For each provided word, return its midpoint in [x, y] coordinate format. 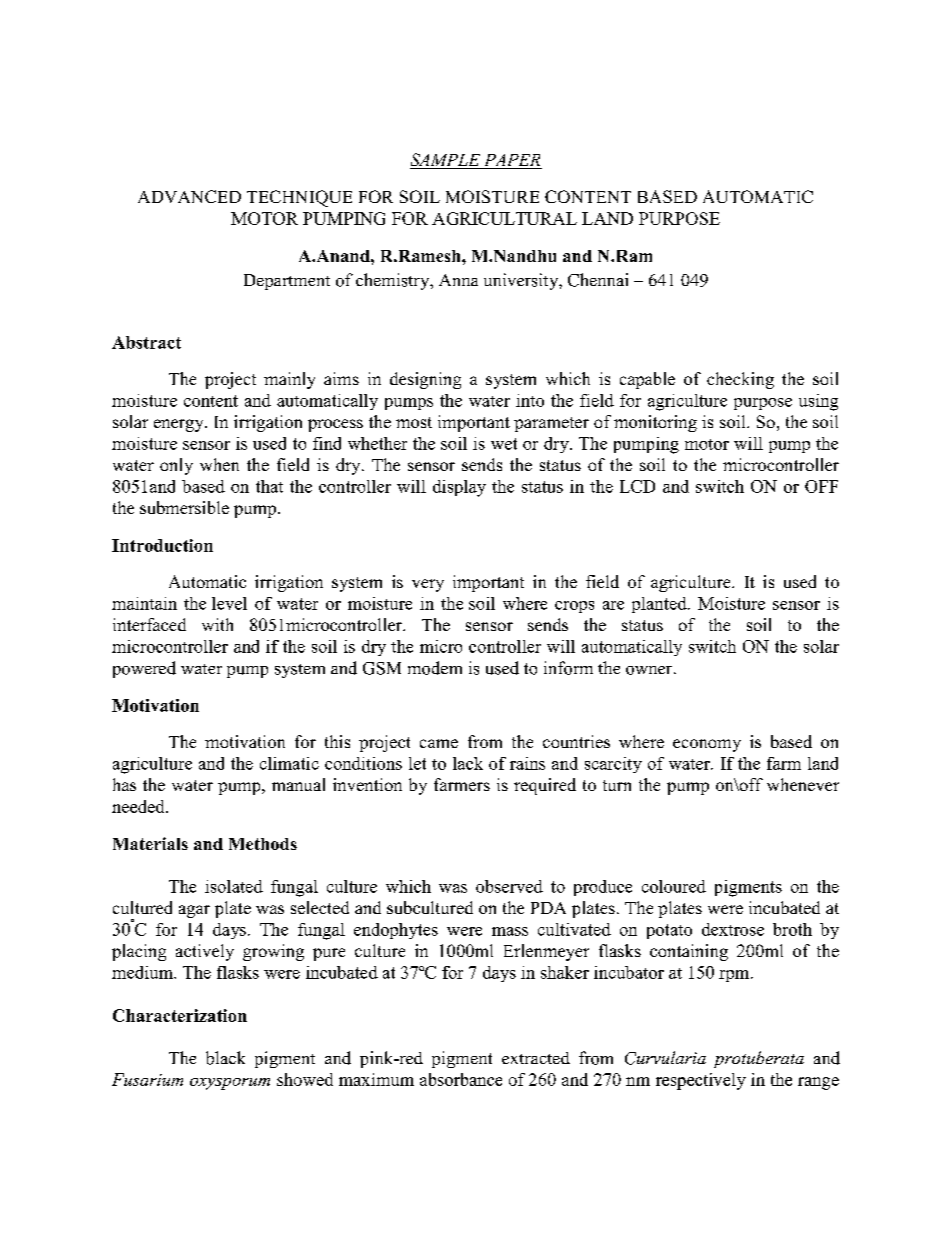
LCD [637, 486]
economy [707, 745]
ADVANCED [189, 196]
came [439, 743]
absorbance [461, 1079]
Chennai [598, 280]
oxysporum [230, 1084]
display [459, 488]
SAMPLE [446, 161]
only [176, 466]
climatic [289, 763]
